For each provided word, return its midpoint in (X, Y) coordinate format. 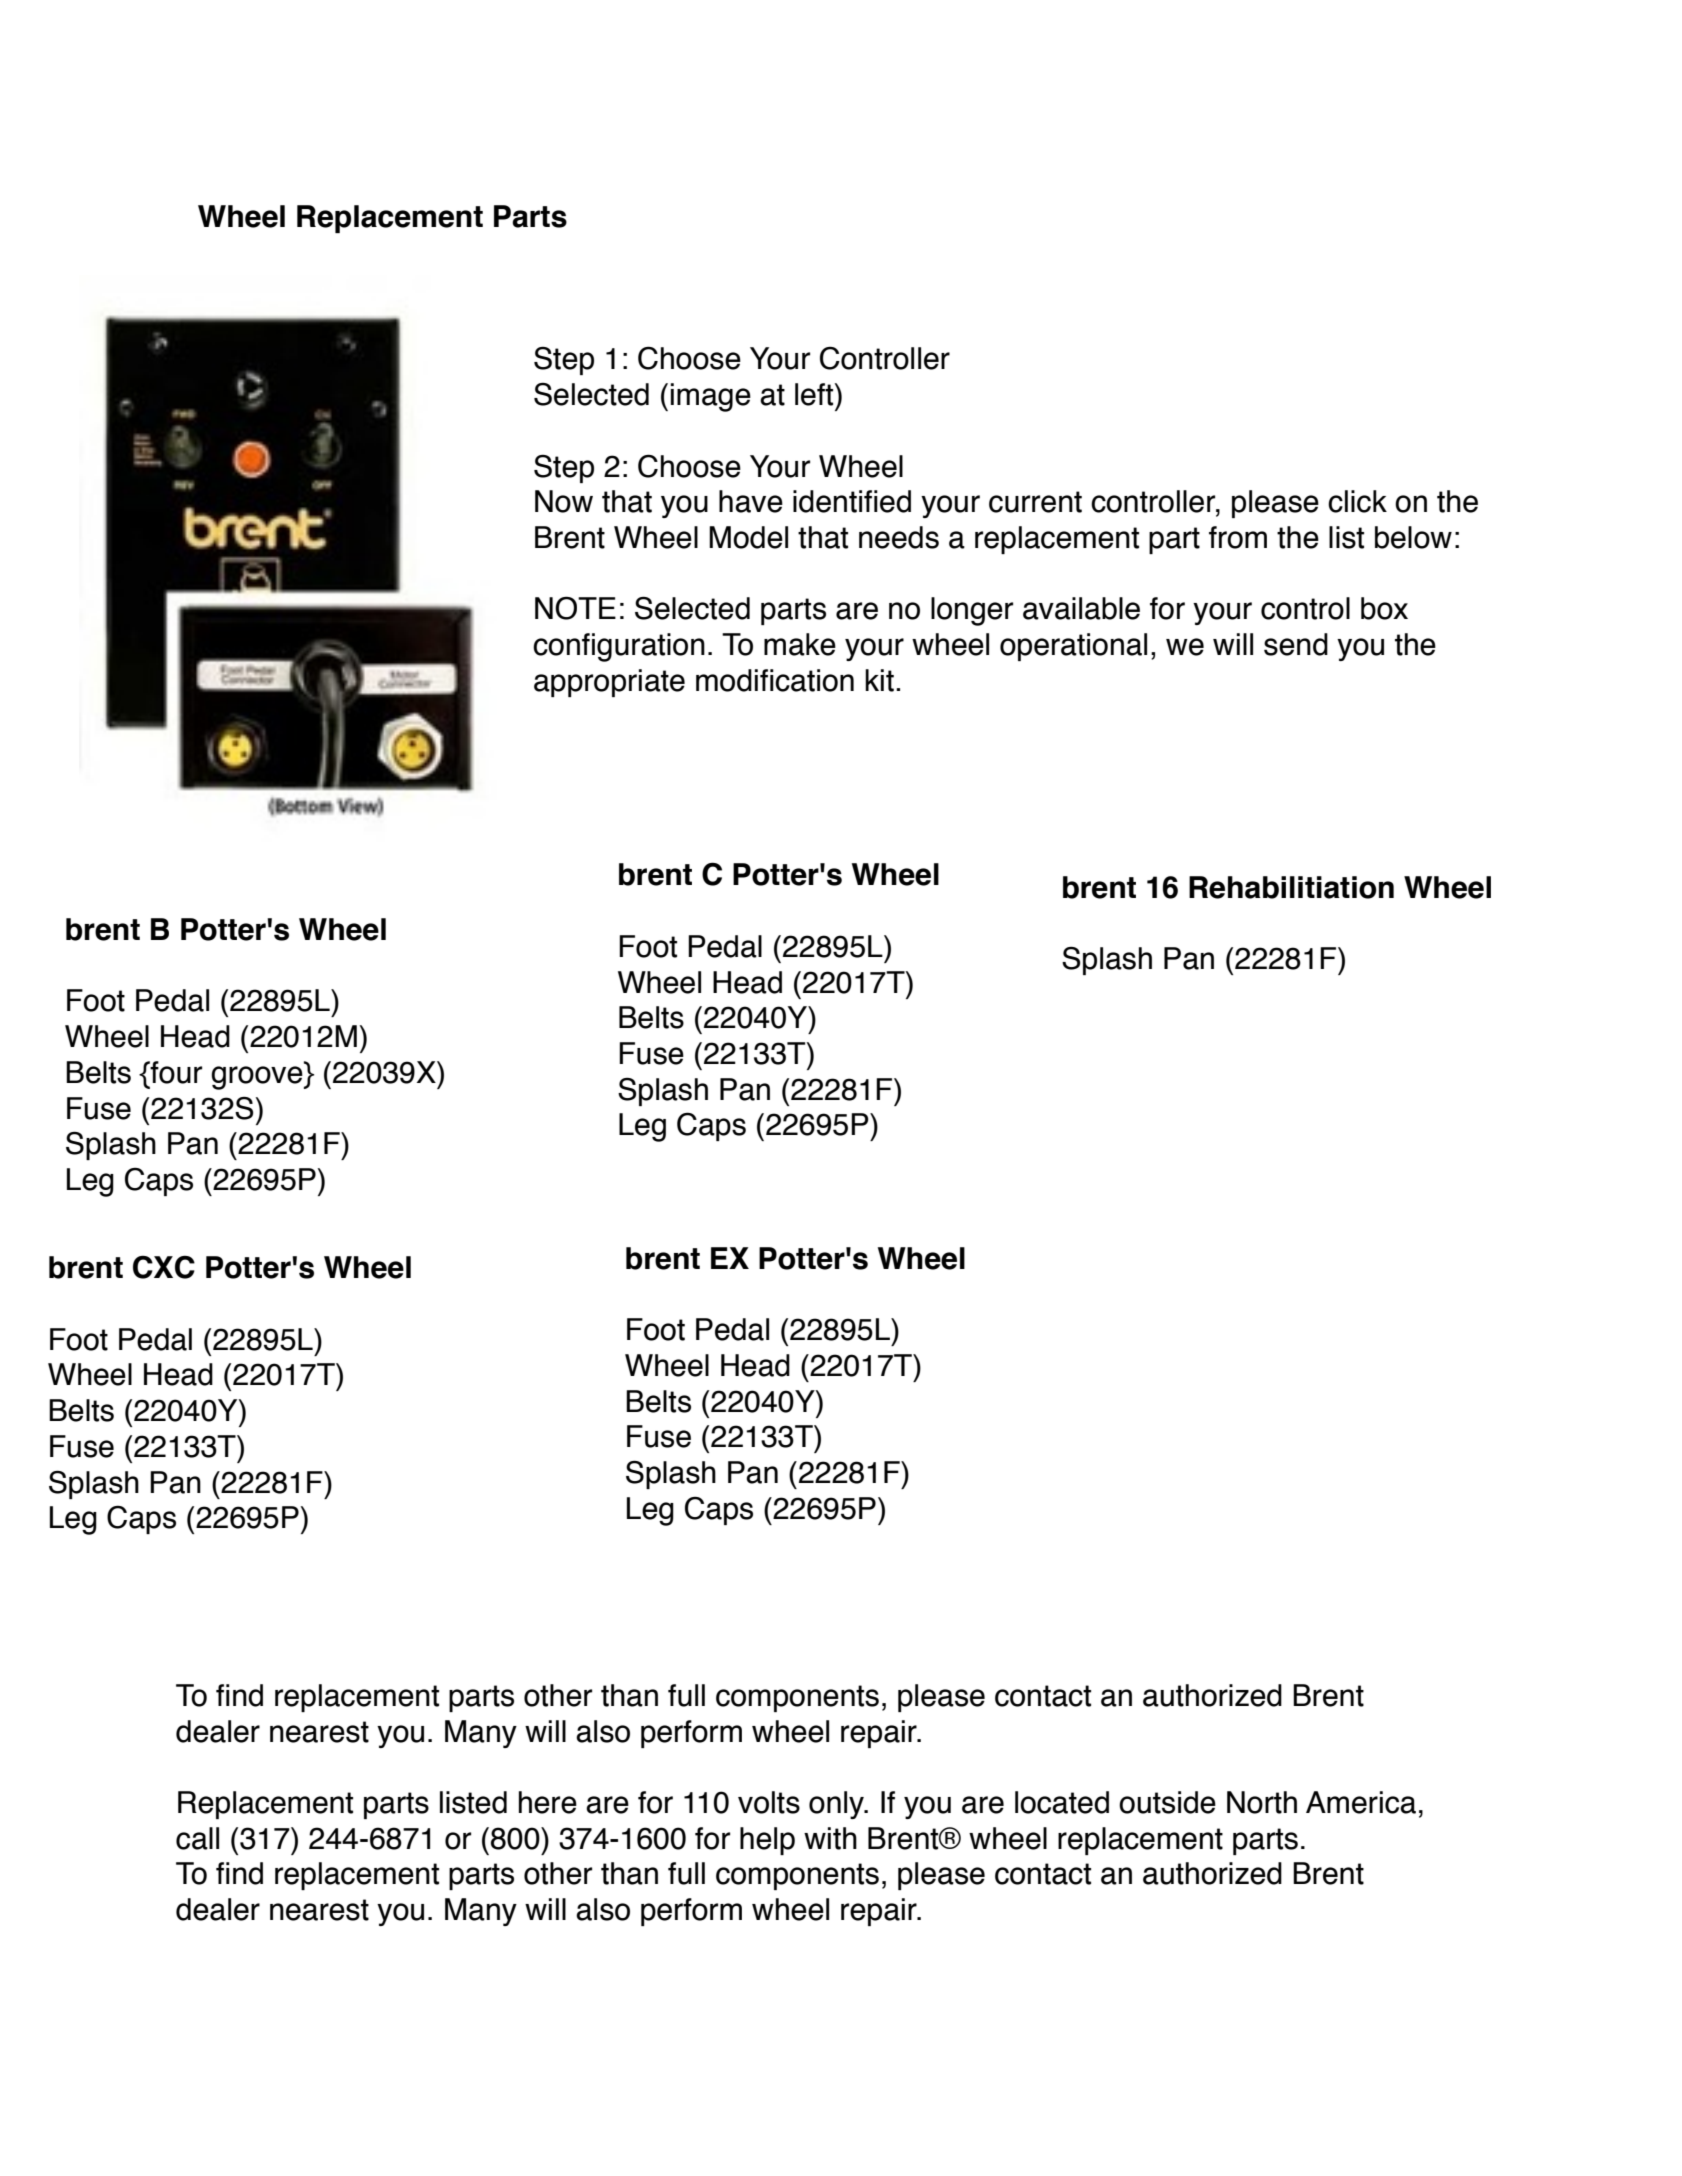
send (1296, 644)
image (711, 397)
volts (769, 1802)
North (1262, 1802)
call (197, 1838)
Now (564, 501)
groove (258, 1078)
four (175, 1072)
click (1357, 501)
